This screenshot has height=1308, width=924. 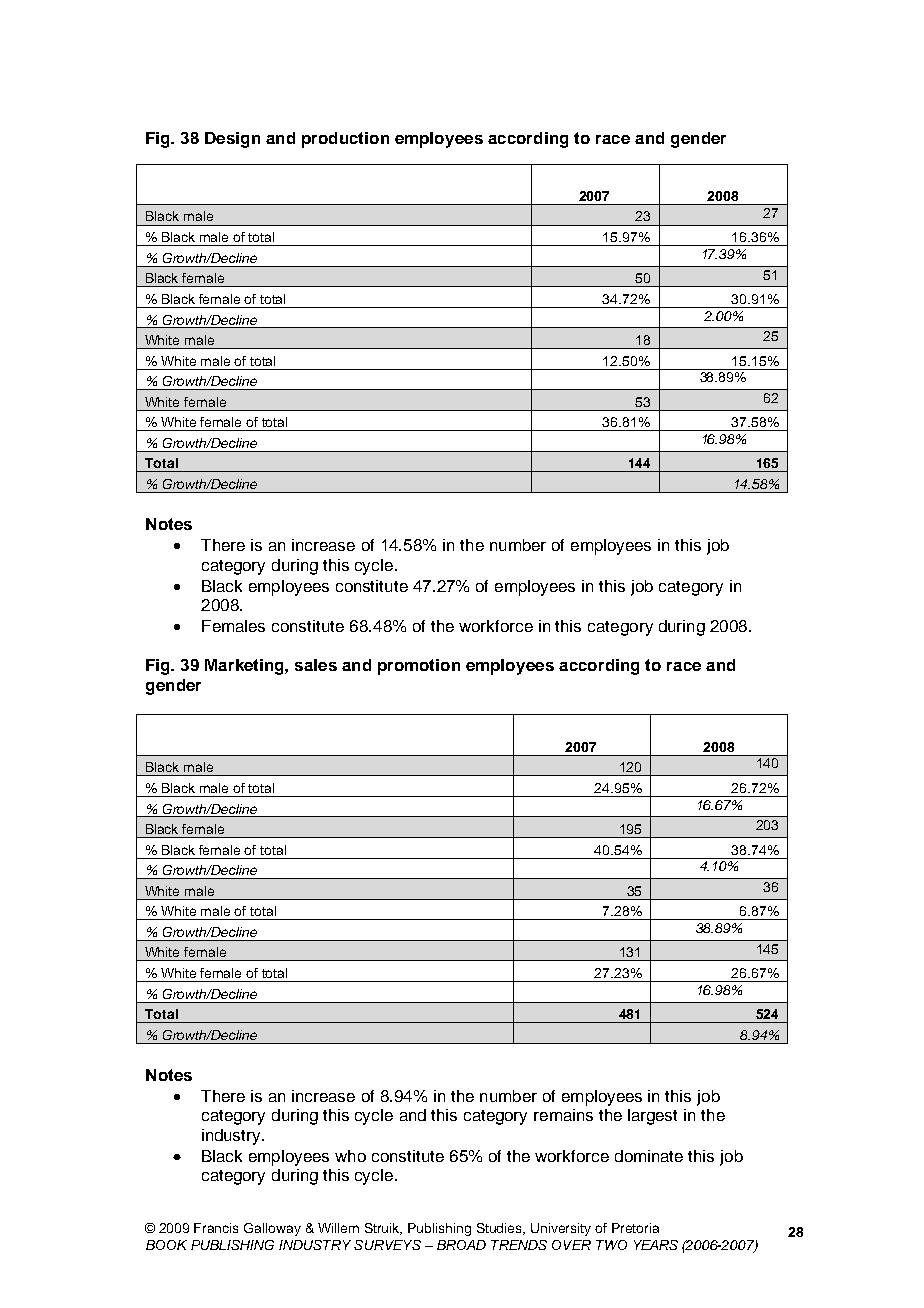 What do you see at coordinates (232, 140) in the screenshot?
I see `Design` at bounding box center [232, 140].
